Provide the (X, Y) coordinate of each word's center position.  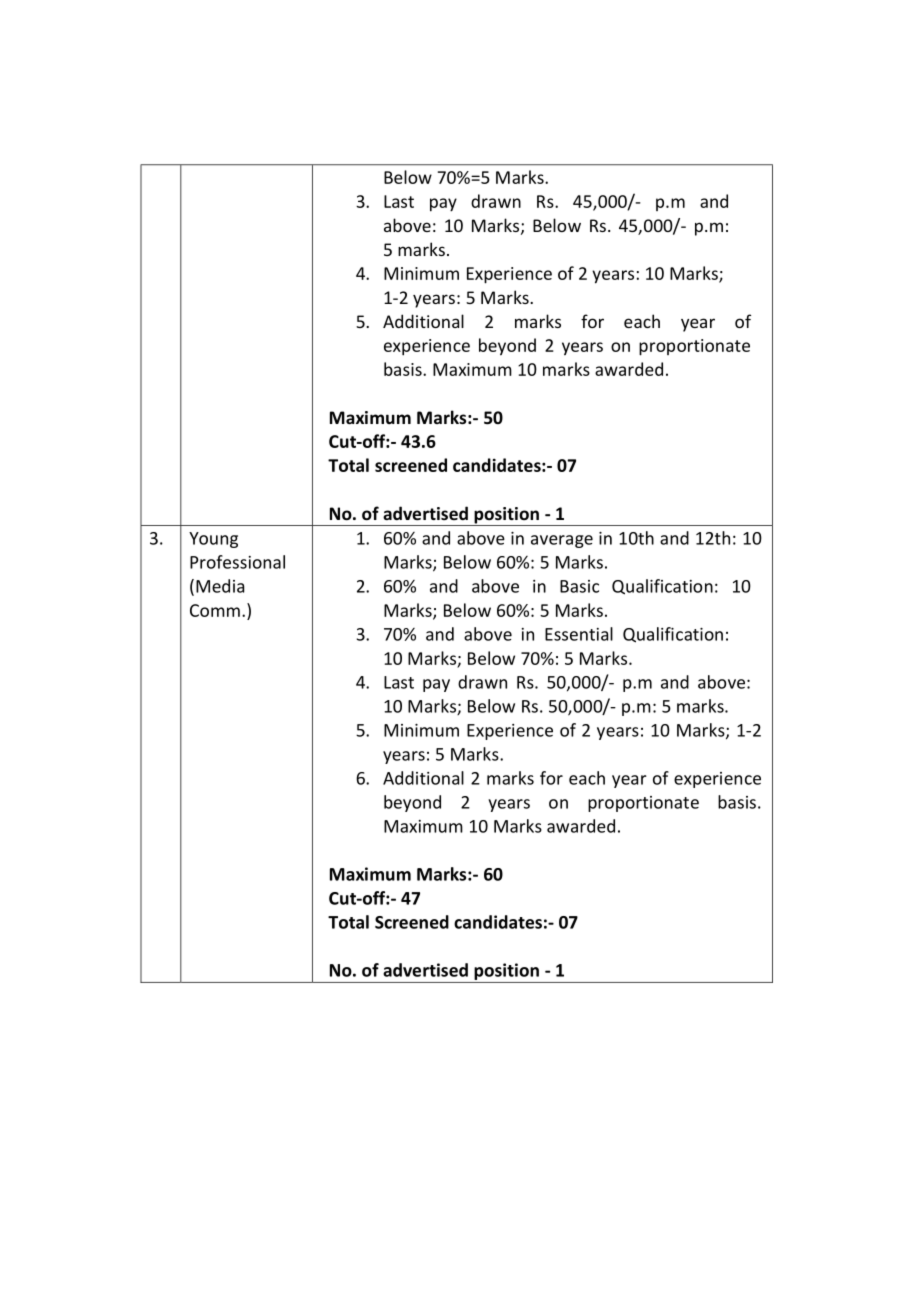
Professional (237, 562)
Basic (579, 586)
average (562, 541)
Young (213, 540)
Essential (579, 634)
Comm (215, 610)
